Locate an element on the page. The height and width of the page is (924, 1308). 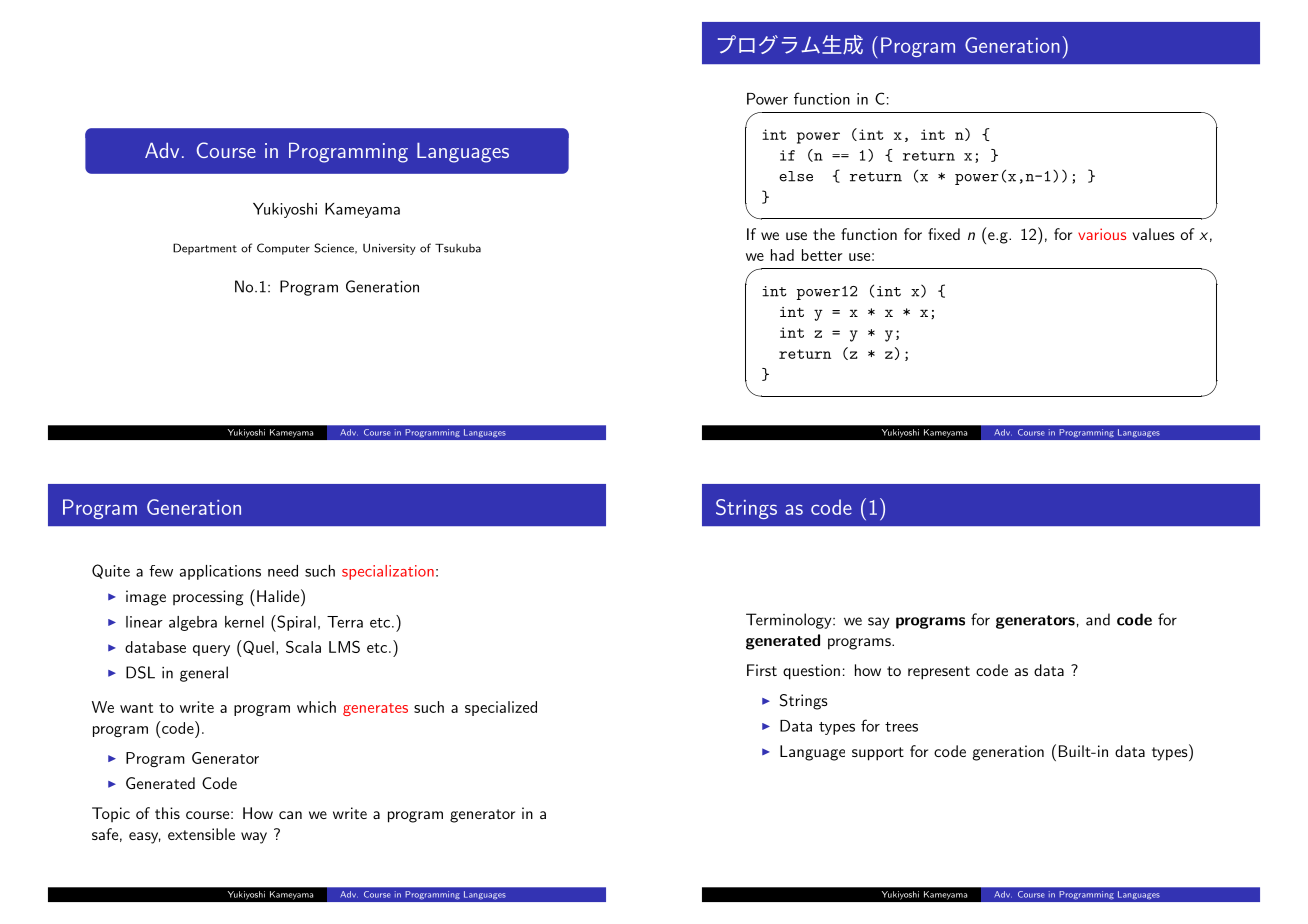
trees is located at coordinates (901, 727).
